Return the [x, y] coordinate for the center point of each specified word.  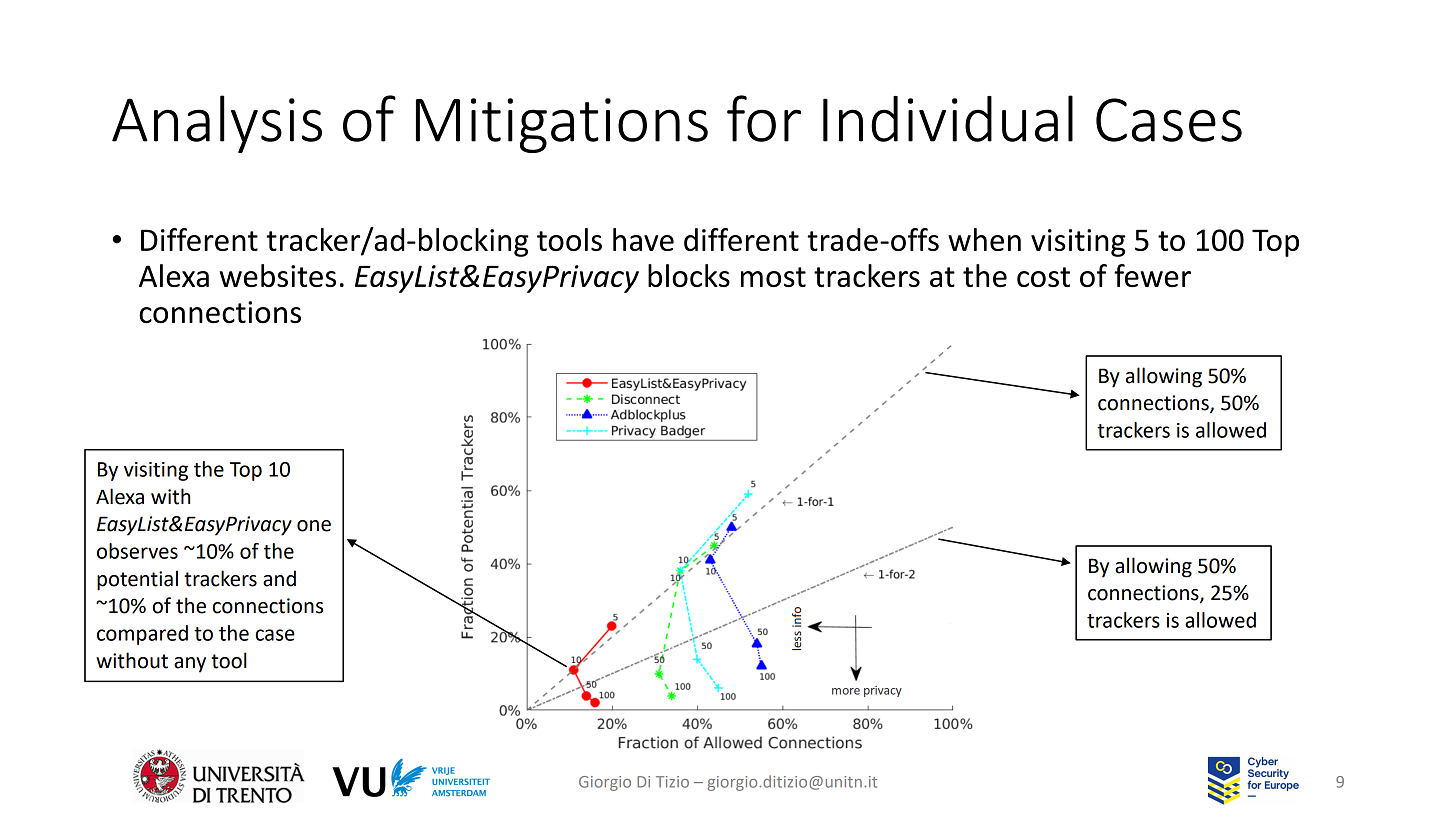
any [190, 665]
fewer [1152, 275]
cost [1043, 277]
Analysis [217, 124]
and [279, 578]
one [314, 526]
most [773, 277]
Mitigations [562, 125]
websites [278, 275]
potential [137, 580]
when [984, 239]
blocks [689, 275]
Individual [948, 118]
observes [137, 551]
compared [142, 635]
